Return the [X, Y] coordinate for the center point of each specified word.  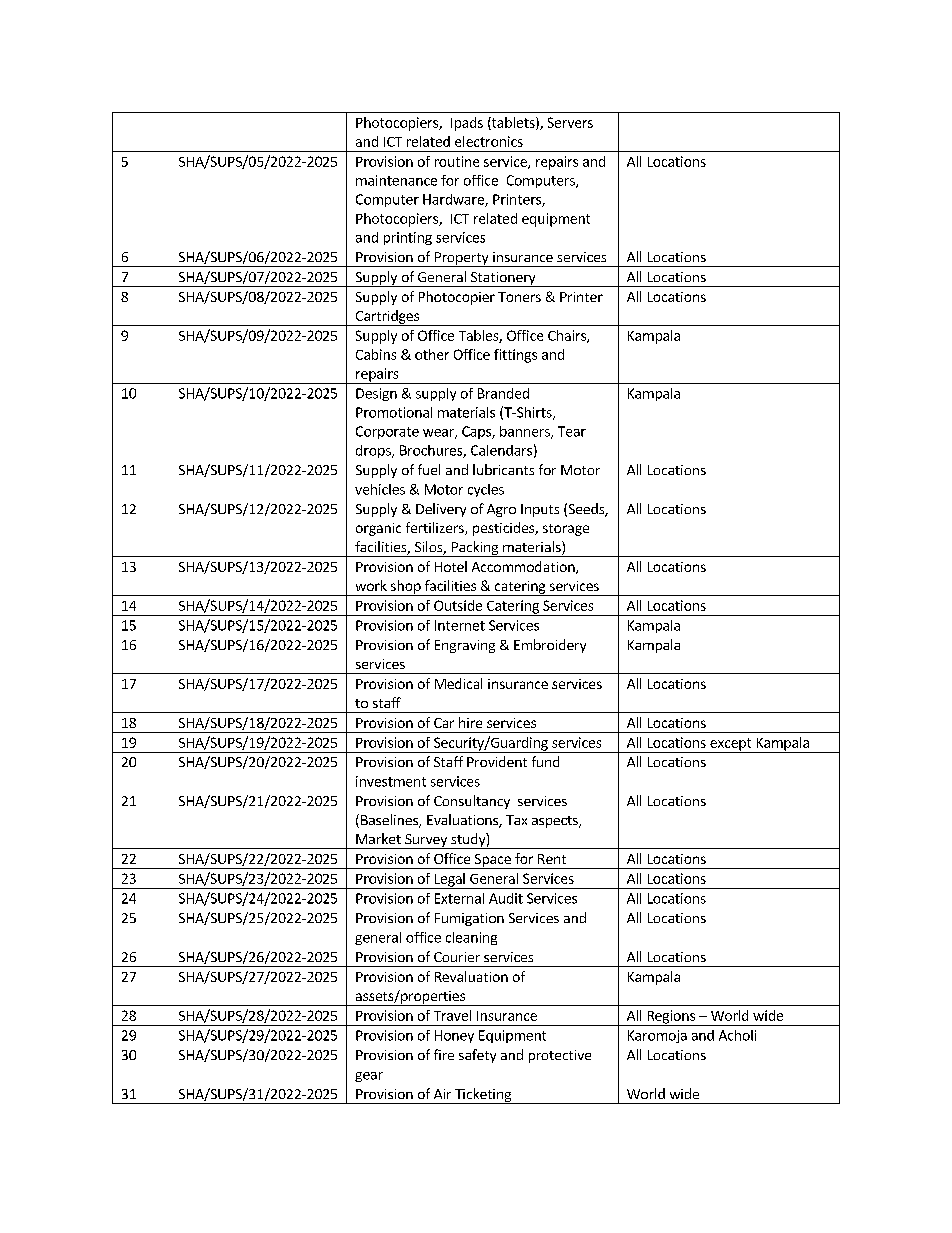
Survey [426, 841]
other [432, 354]
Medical [458, 683]
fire [444, 1054]
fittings [515, 356]
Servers [570, 122]
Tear [572, 431]
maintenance [396, 180]
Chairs [568, 336]
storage [566, 530]
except [731, 745]
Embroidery [550, 646]
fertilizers [436, 528]
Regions [671, 1018]
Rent [552, 859]
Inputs [540, 510]
